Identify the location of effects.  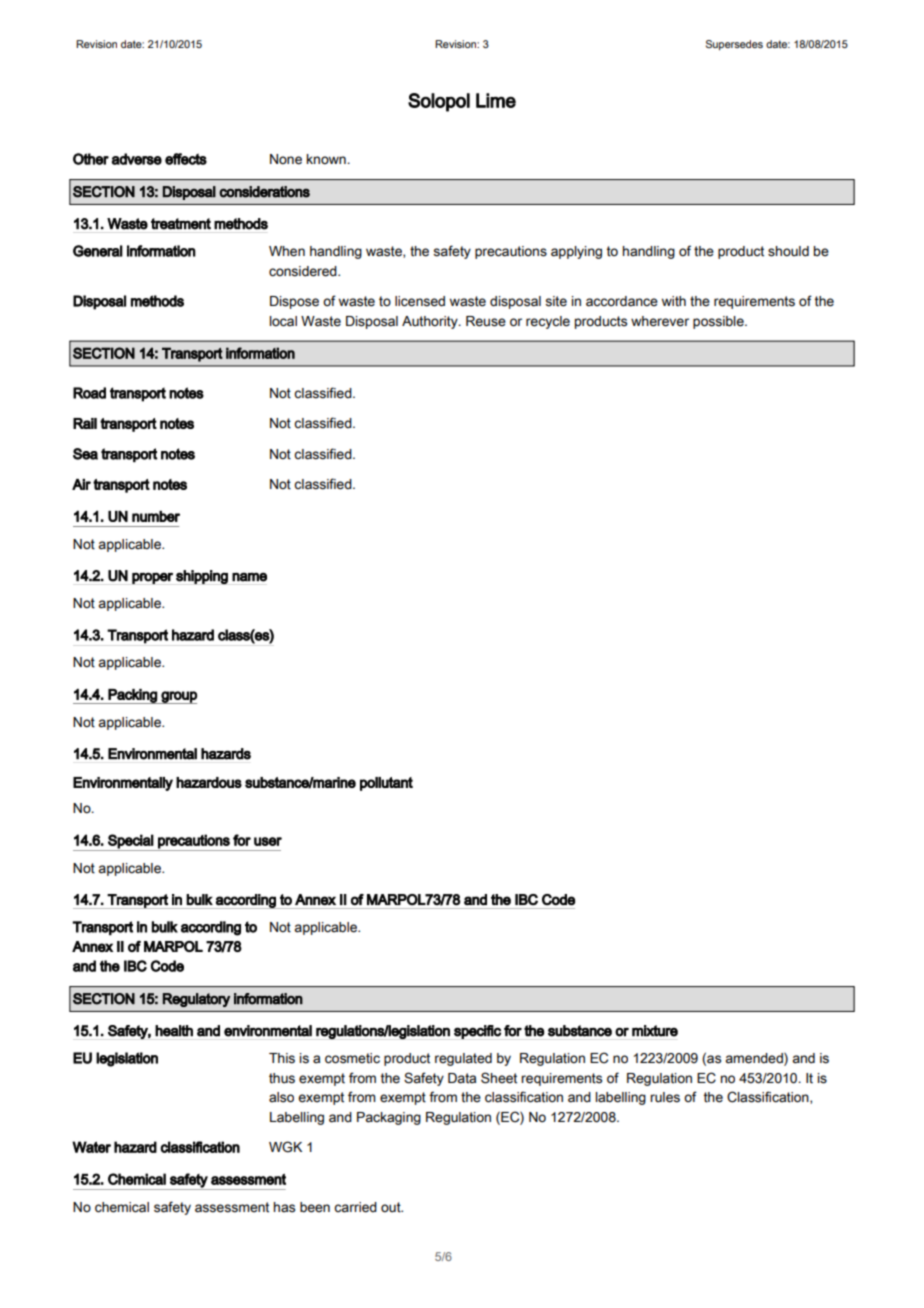
(186, 159).
